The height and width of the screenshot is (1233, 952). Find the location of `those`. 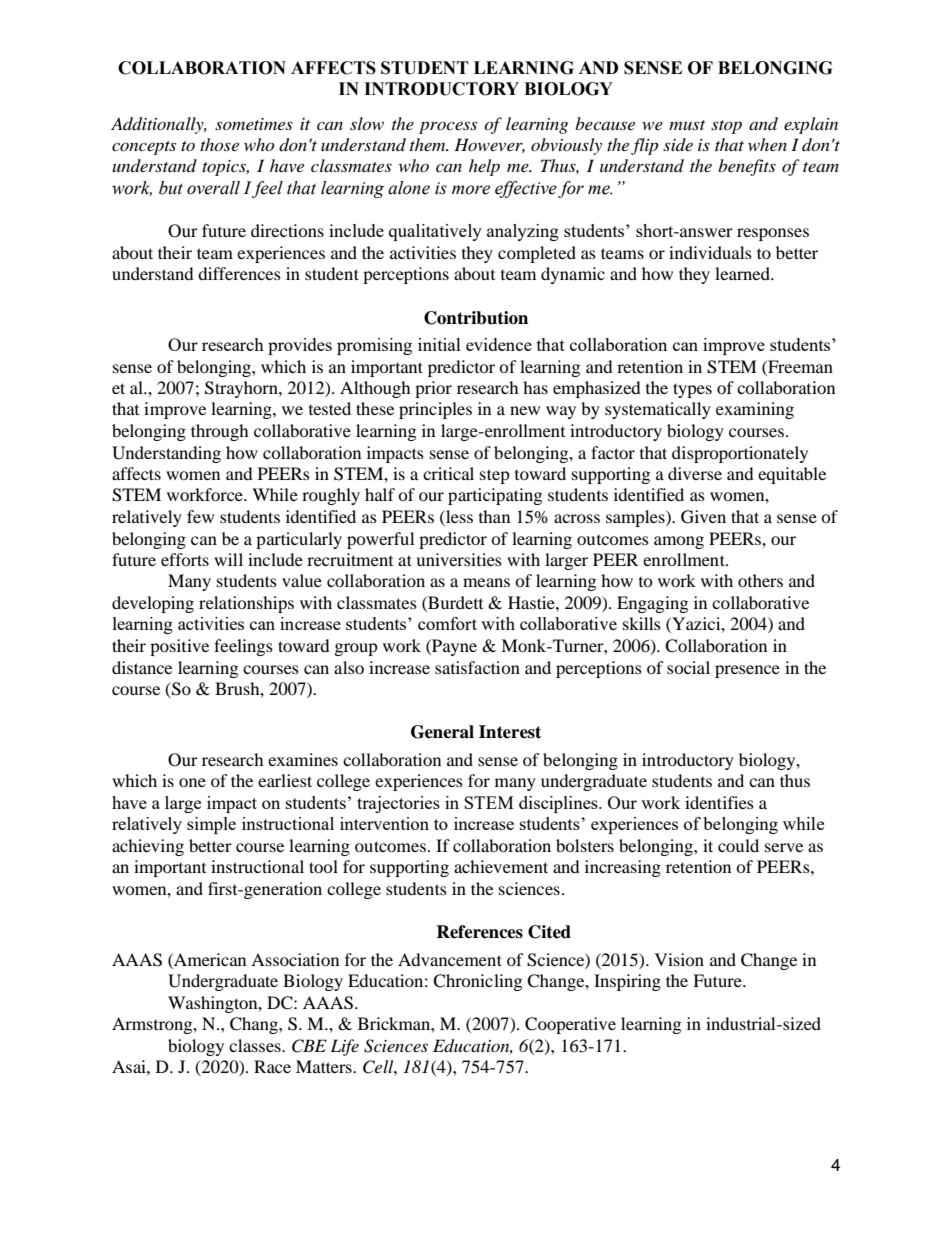

those is located at coordinates (219, 144).
